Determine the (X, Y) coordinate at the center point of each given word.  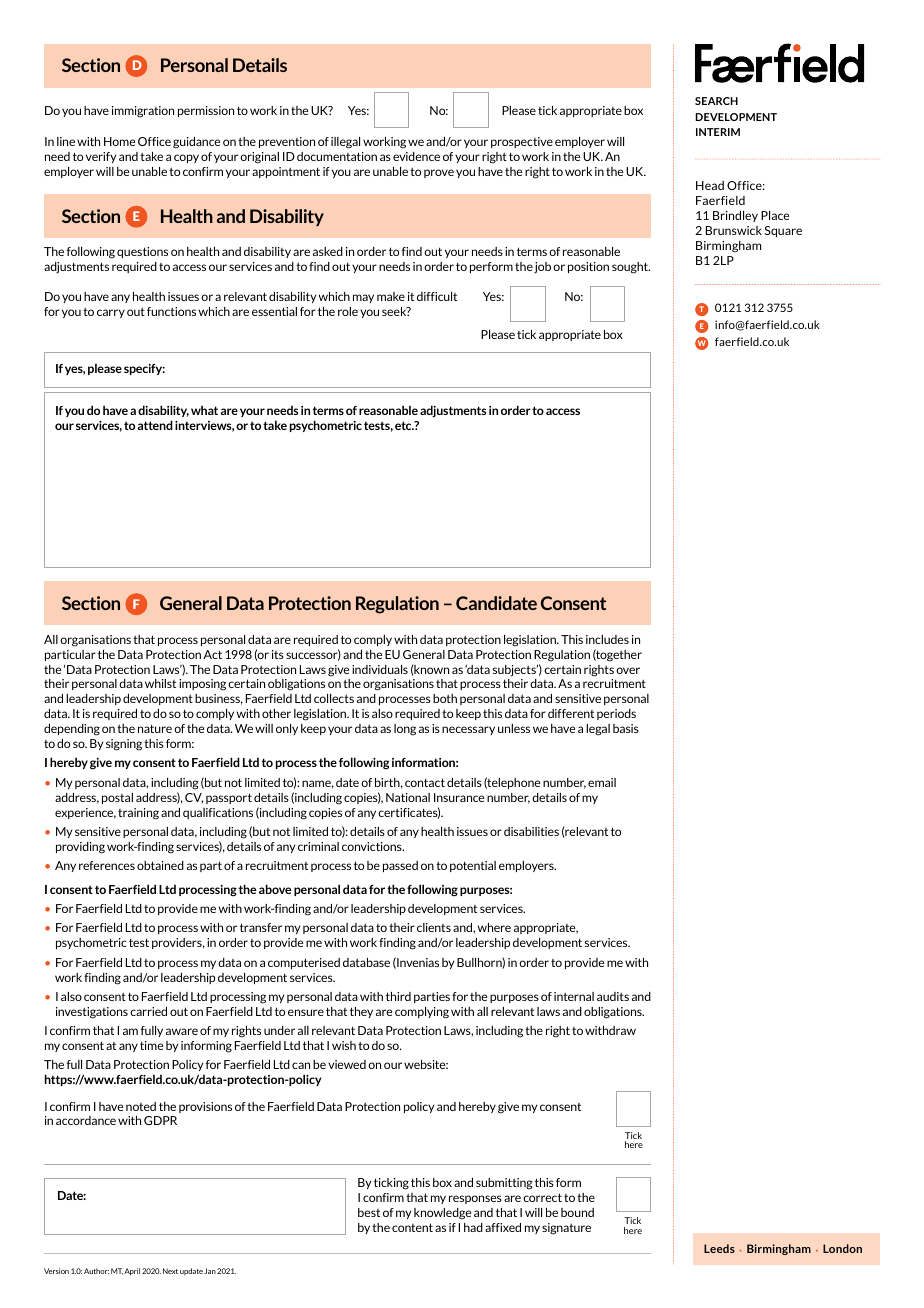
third (398, 996)
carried (148, 1011)
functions (171, 311)
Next (170, 1271)
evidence (416, 156)
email (602, 782)
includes (607, 639)
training (138, 814)
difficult (437, 296)
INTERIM (718, 132)
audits (613, 996)
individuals (380, 669)
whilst (160, 683)
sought (631, 268)
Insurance (459, 797)
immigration (143, 112)
